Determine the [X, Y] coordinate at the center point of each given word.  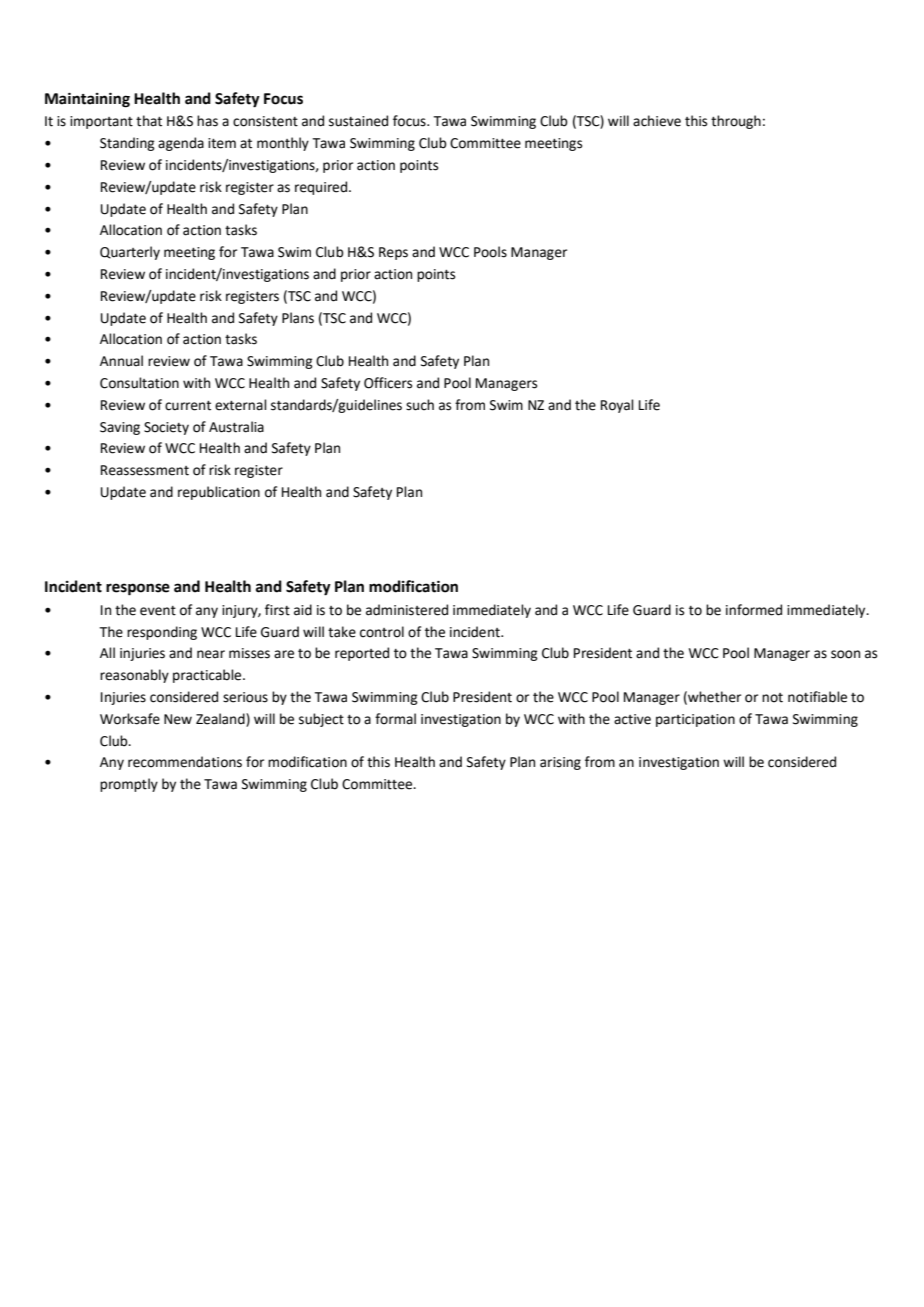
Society [166, 428]
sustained [358, 121]
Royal [617, 406]
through [736, 122]
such [420, 405]
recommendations [185, 762]
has [207, 121]
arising [560, 763]
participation [695, 720]
